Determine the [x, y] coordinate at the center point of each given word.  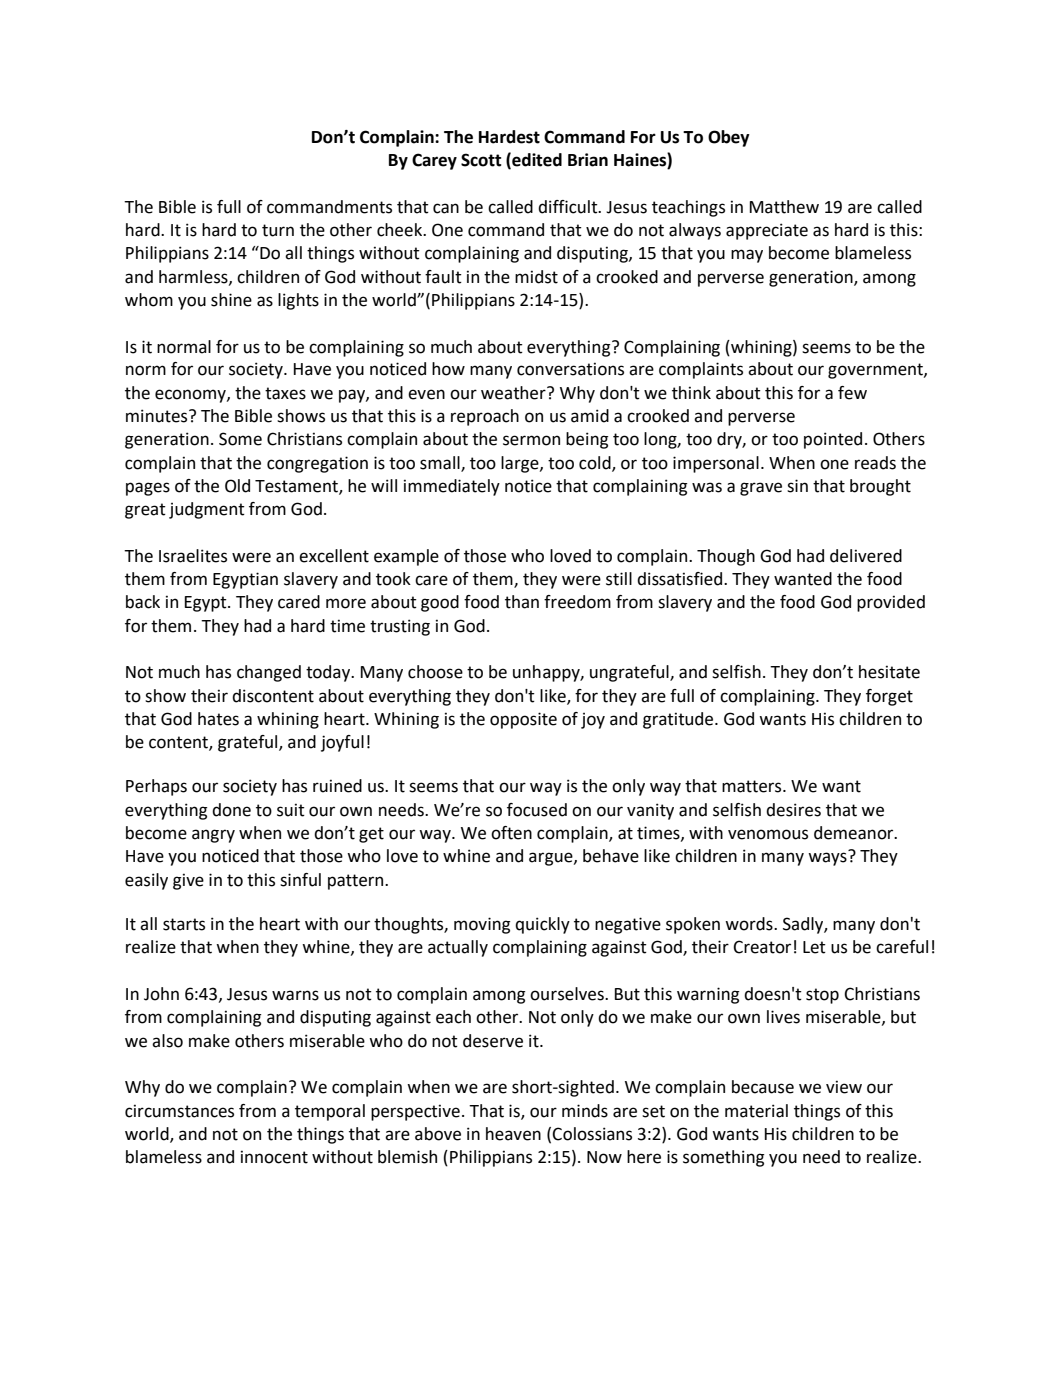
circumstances [179, 1111]
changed [269, 673]
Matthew [784, 207]
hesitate [889, 672]
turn [278, 230]
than [522, 602]
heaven [513, 1134]
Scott [481, 160]
